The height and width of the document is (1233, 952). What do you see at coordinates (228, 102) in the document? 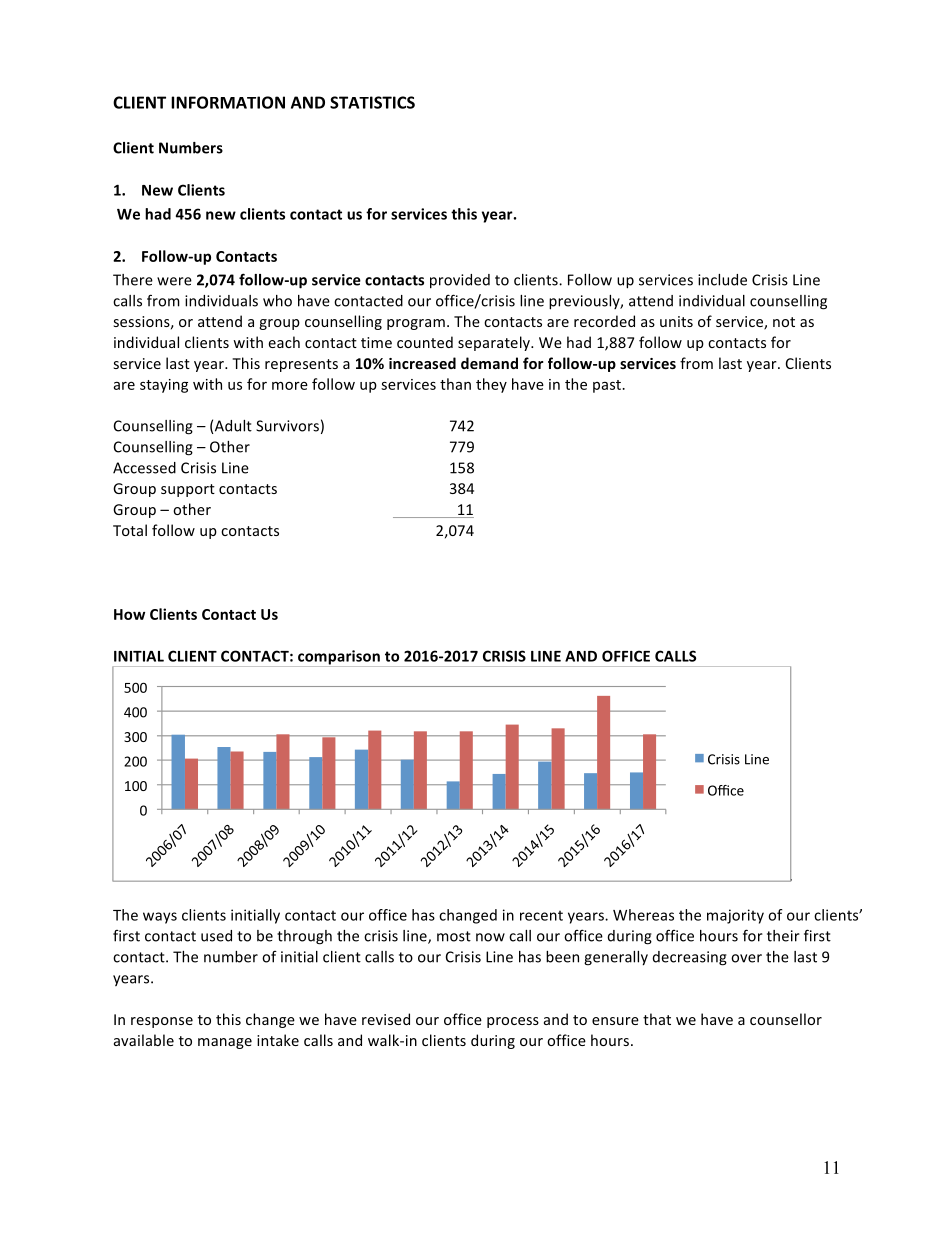
I see `INFORMATION` at bounding box center [228, 102].
